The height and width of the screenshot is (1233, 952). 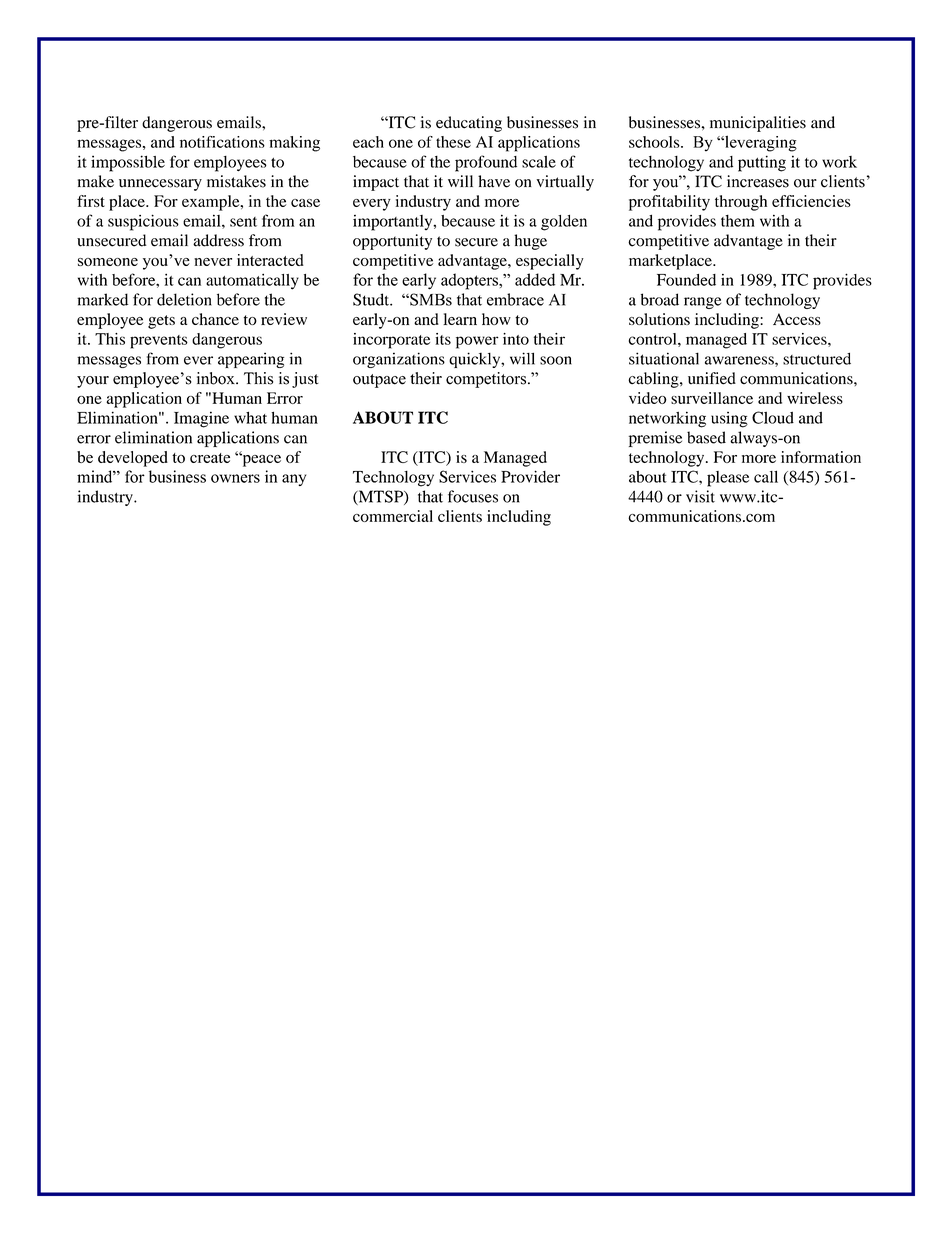 What do you see at coordinates (453, 142) in the screenshot?
I see `these` at bounding box center [453, 142].
